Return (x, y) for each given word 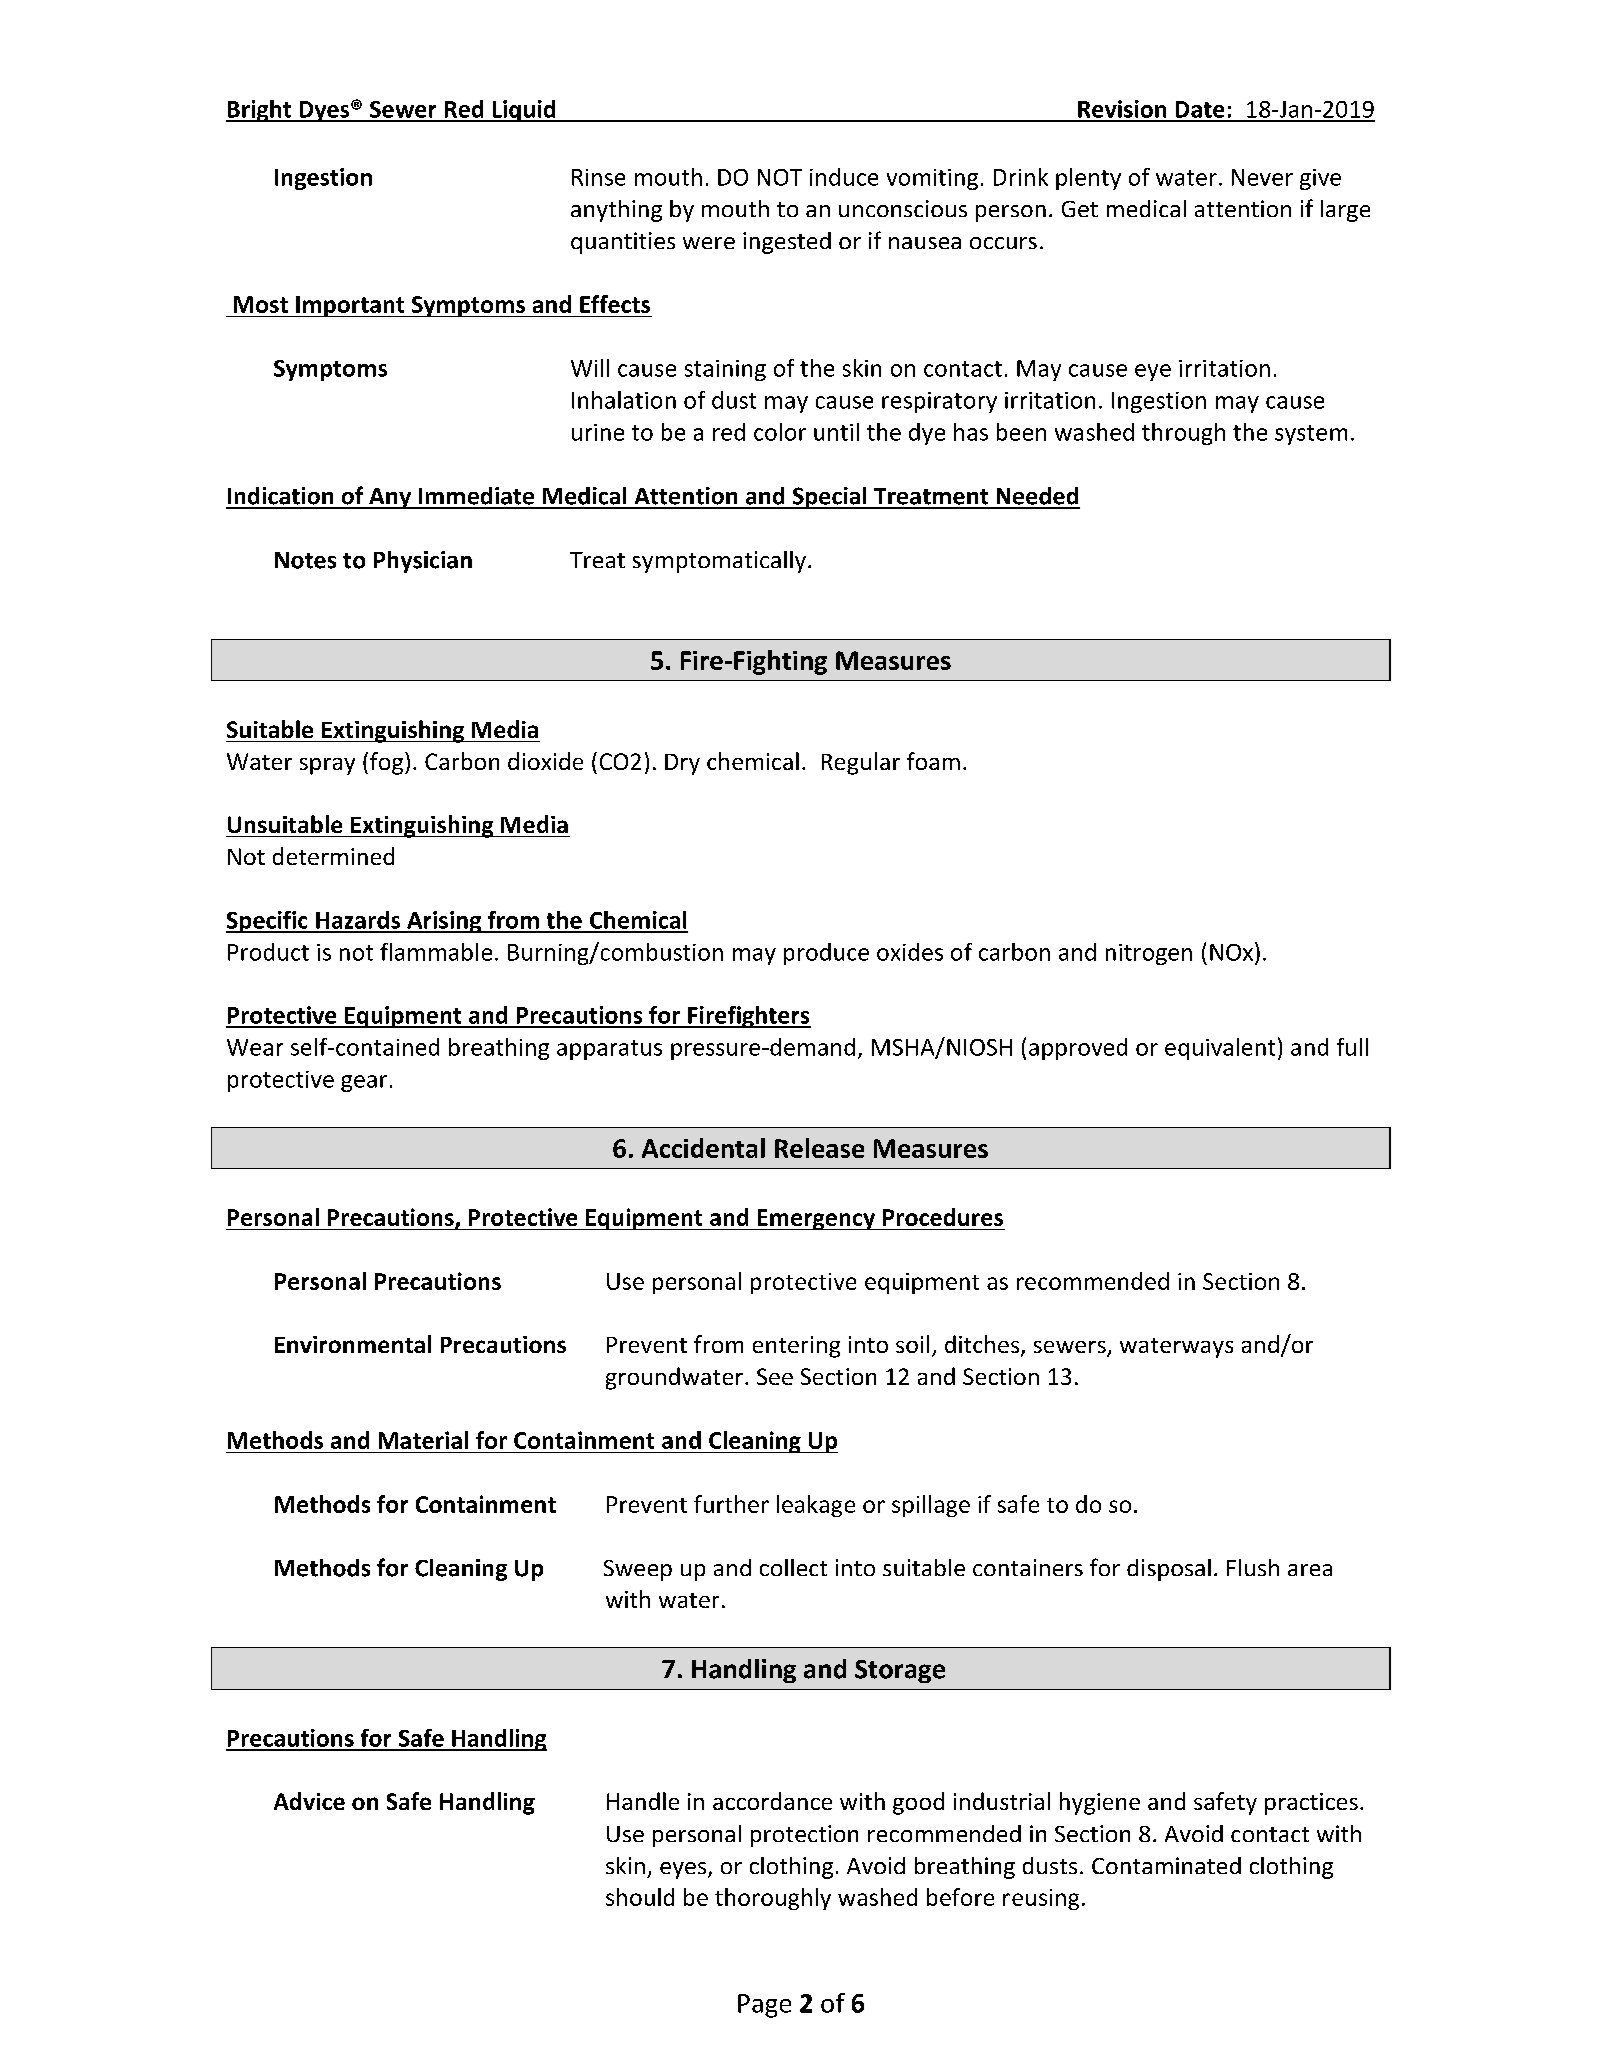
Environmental (353, 1344)
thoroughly (773, 1899)
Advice (309, 1801)
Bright (260, 111)
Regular (861, 763)
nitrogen (1149, 954)
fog (386, 763)
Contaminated (1166, 1865)
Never (1262, 177)
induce (844, 177)
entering (796, 1347)
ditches (983, 1345)
